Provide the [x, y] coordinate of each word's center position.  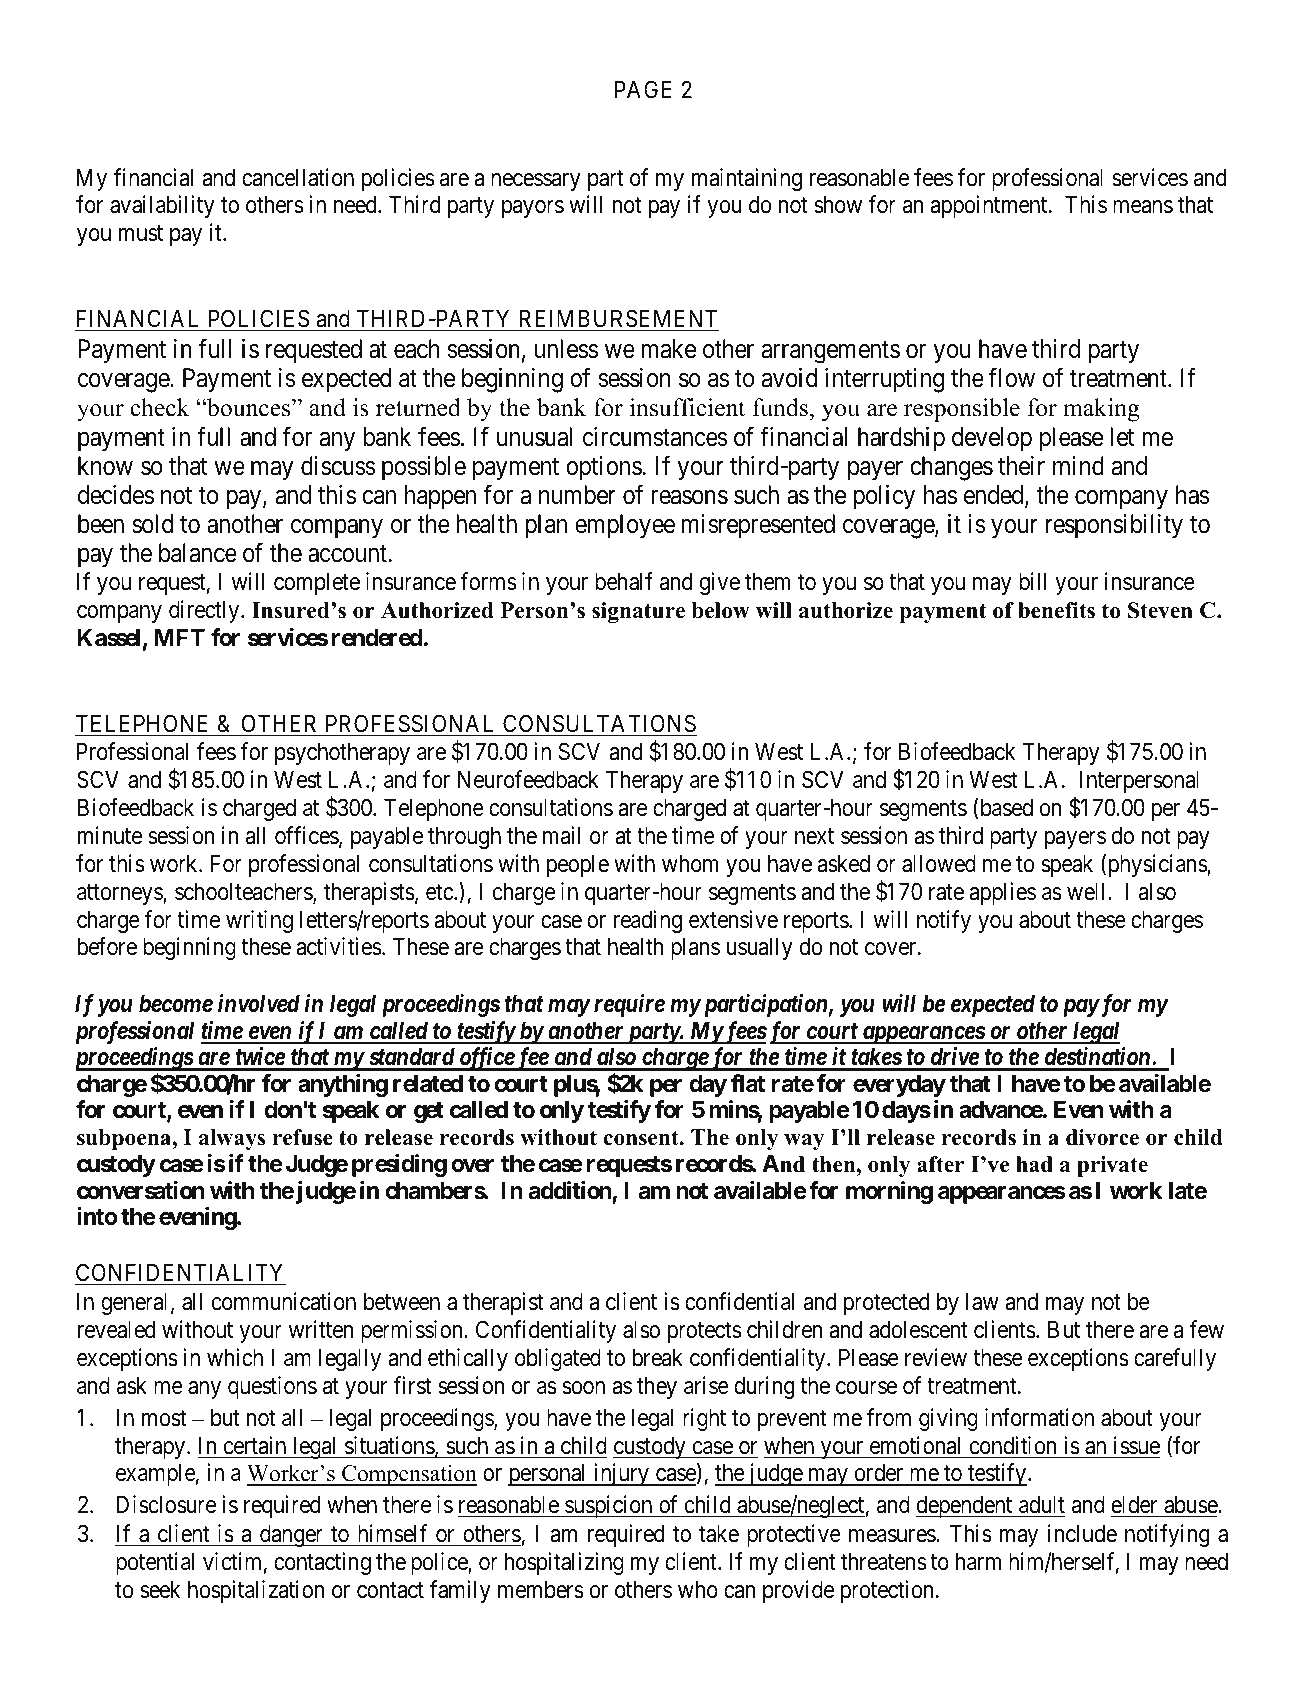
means [1143, 207]
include [1082, 1533]
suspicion [609, 1506]
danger [291, 1536]
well [1088, 892]
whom [690, 864]
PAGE [643, 89]
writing [259, 921]
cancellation [298, 177]
